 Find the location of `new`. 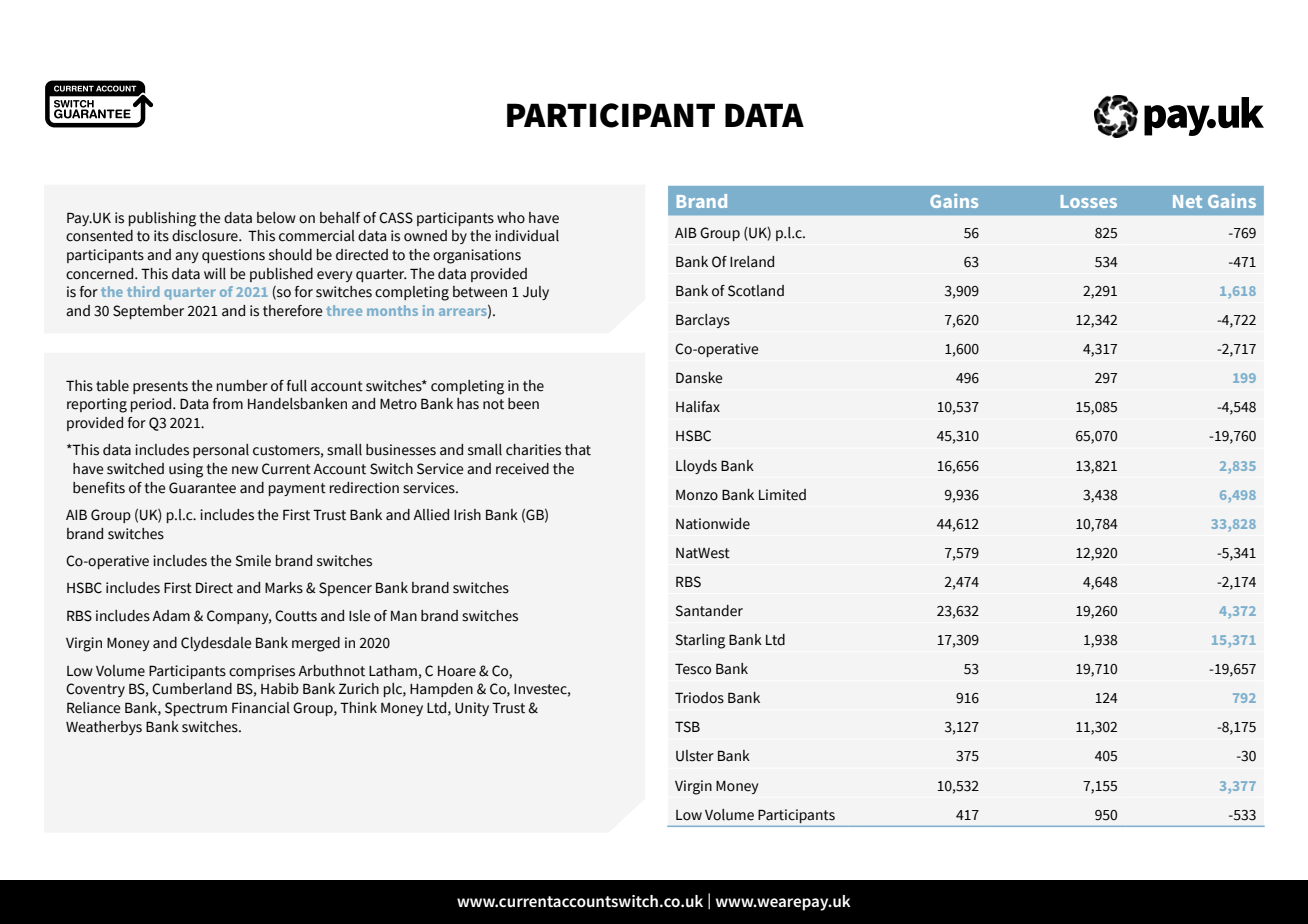

new is located at coordinates (245, 470).
